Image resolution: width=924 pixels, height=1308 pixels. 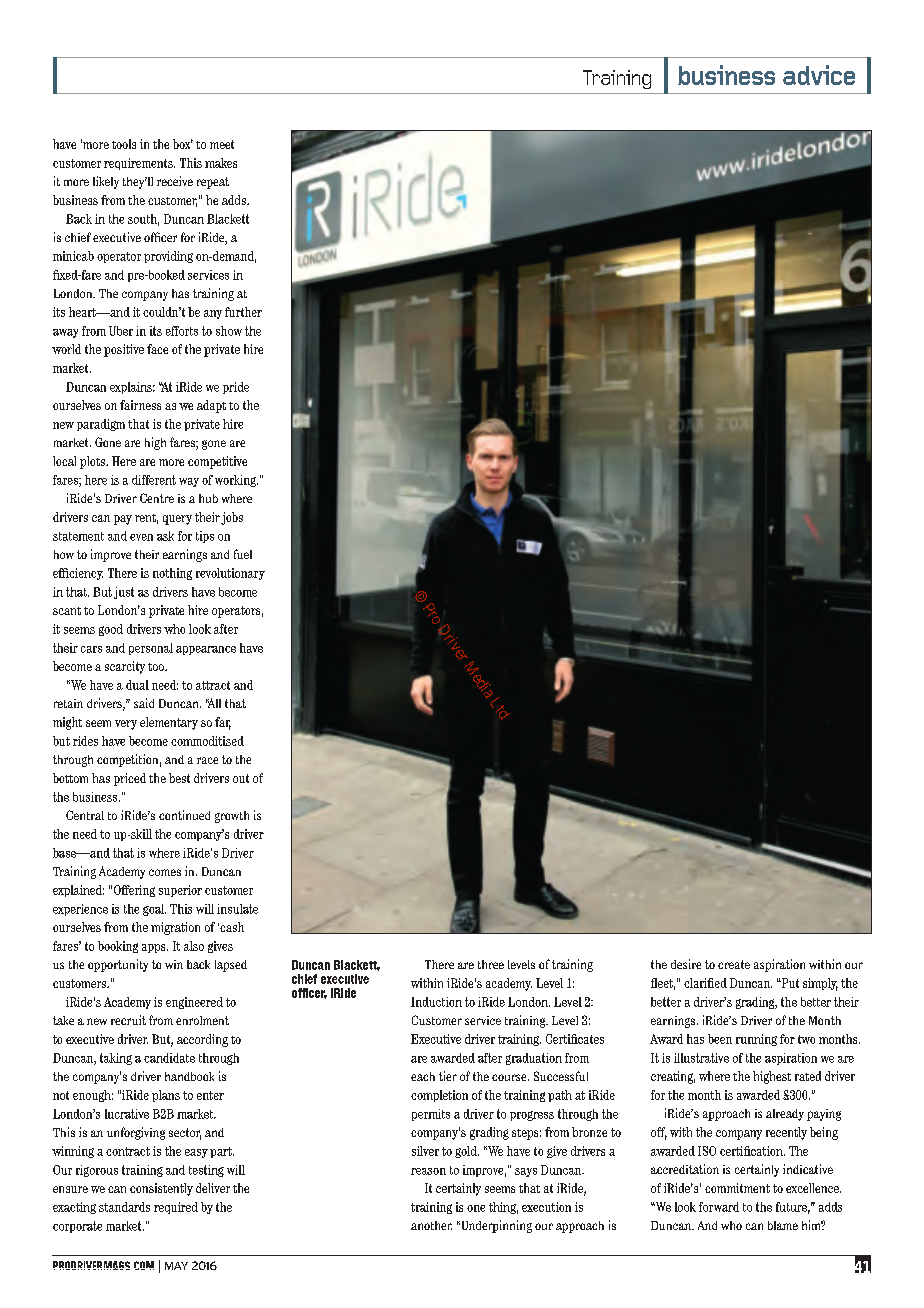 What do you see at coordinates (243, 312) in the screenshot?
I see `further` at bounding box center [243, 312].
